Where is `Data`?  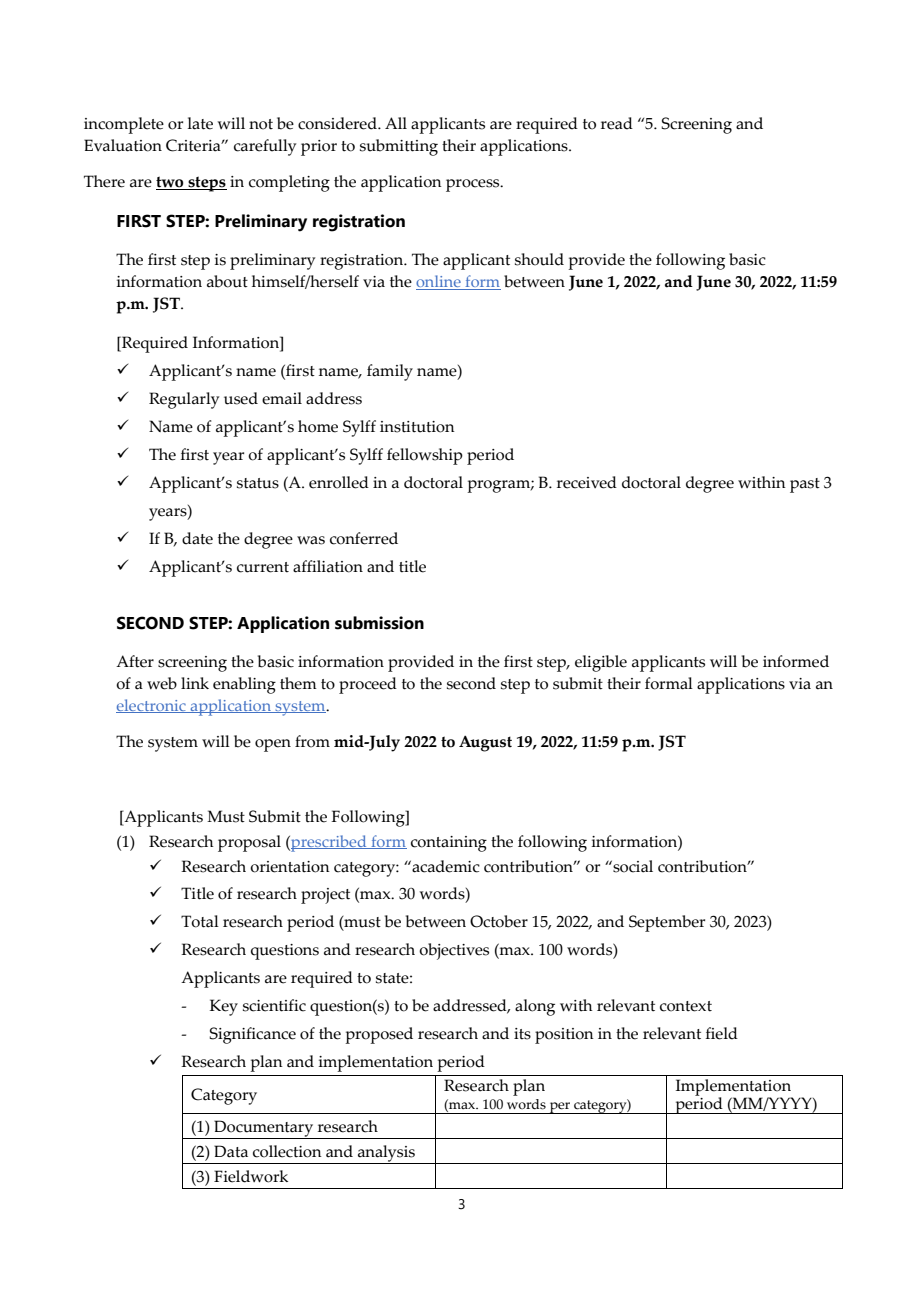
Data is located at coordinates (231, 1151).
